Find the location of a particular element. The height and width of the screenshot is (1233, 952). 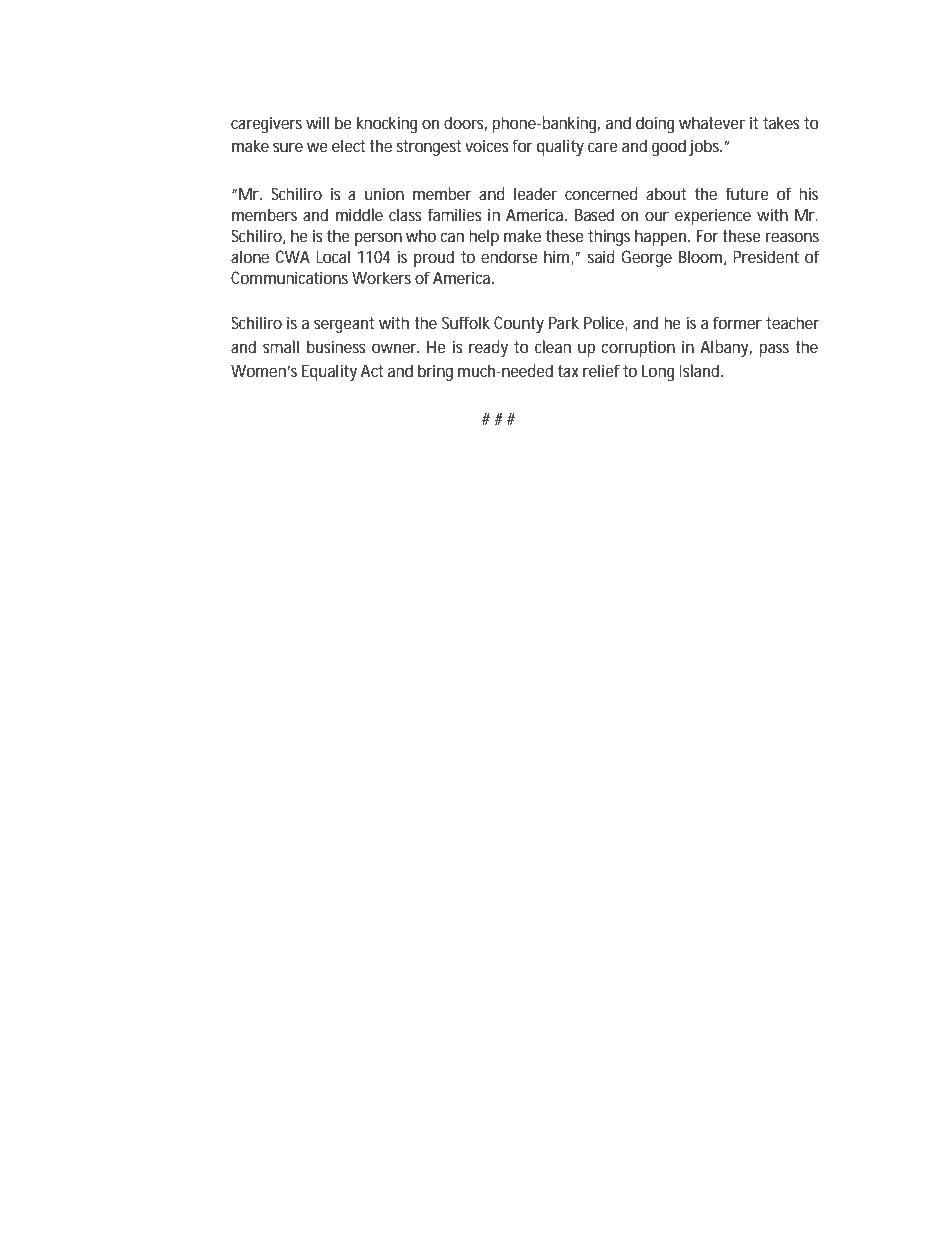

voices is located at coordinates (487, 145).
